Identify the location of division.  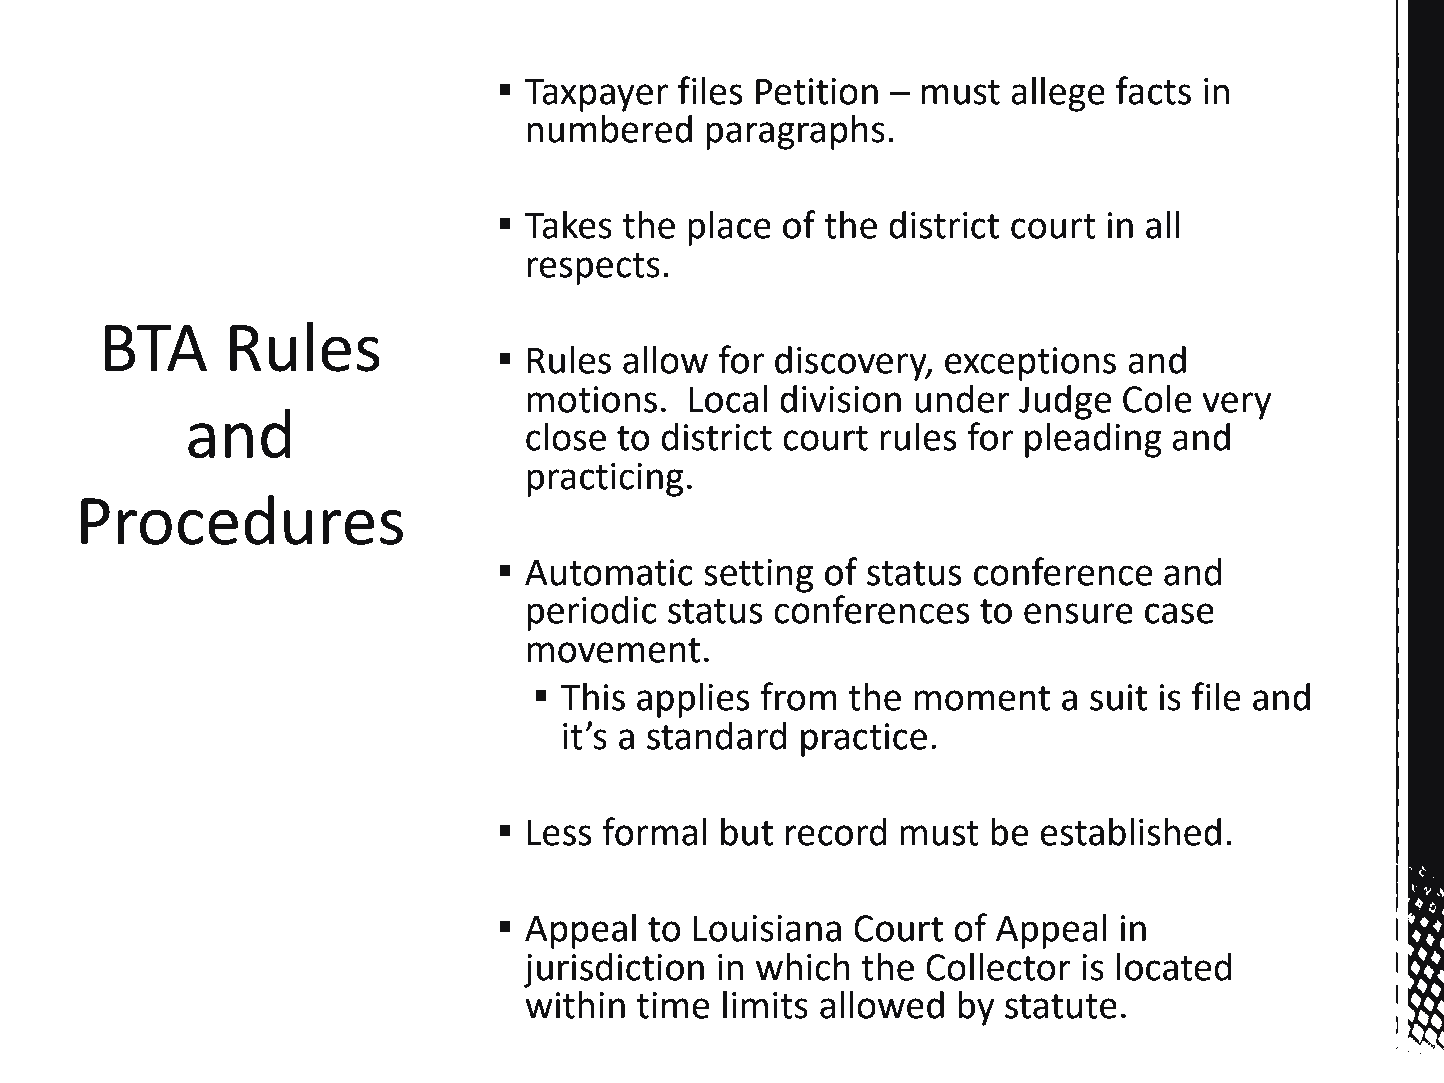
(840, 399).
